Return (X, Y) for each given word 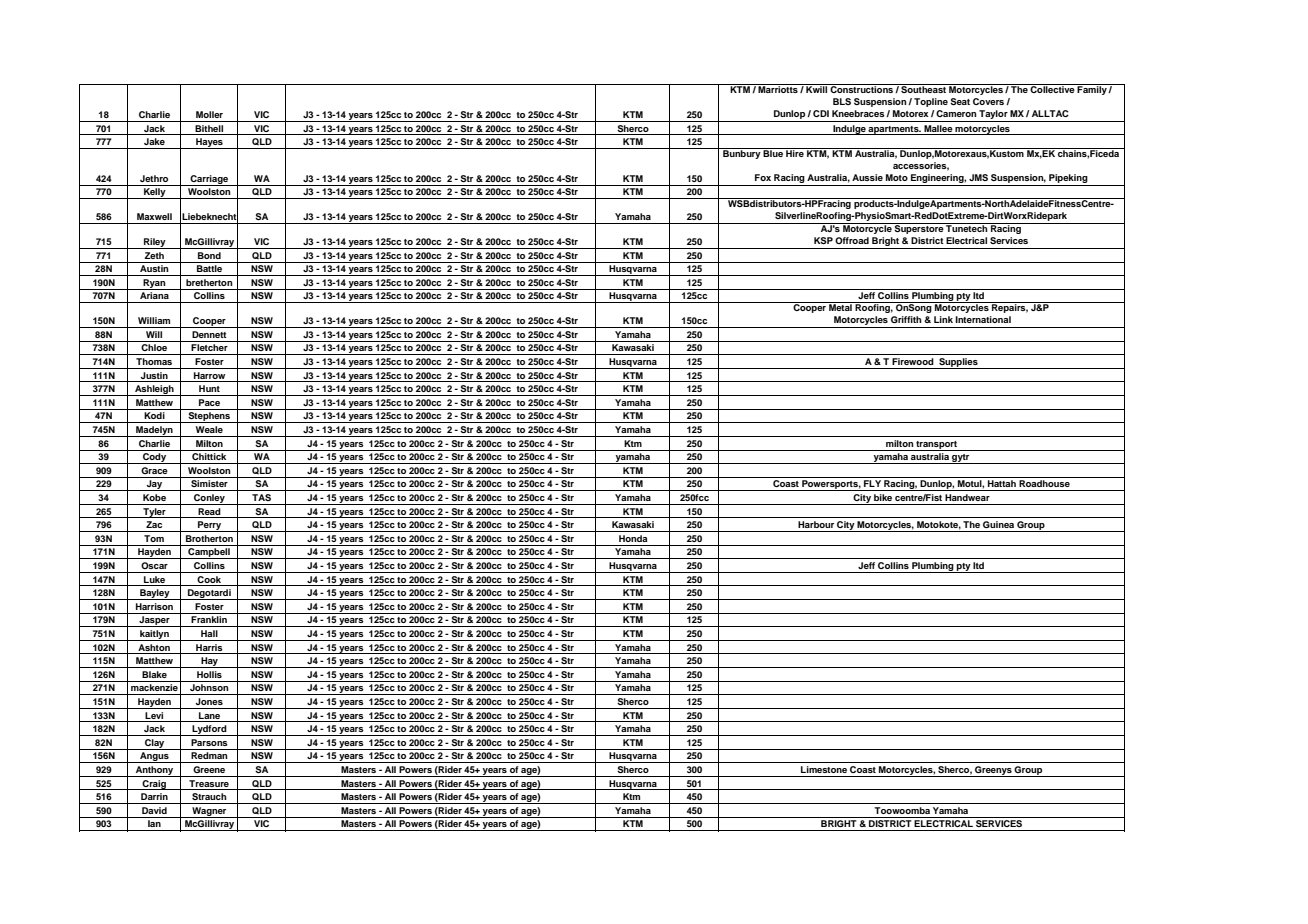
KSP (823, 240)
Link (943, 319)
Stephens (209, 417)
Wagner (209, 812)
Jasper (154, 621)
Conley (209, 499)
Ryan (154, 284)
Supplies (958, 363)
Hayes (209, 143)
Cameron (956, 113)
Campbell (209, 553)
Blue (773, 152)
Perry (210, 526)
